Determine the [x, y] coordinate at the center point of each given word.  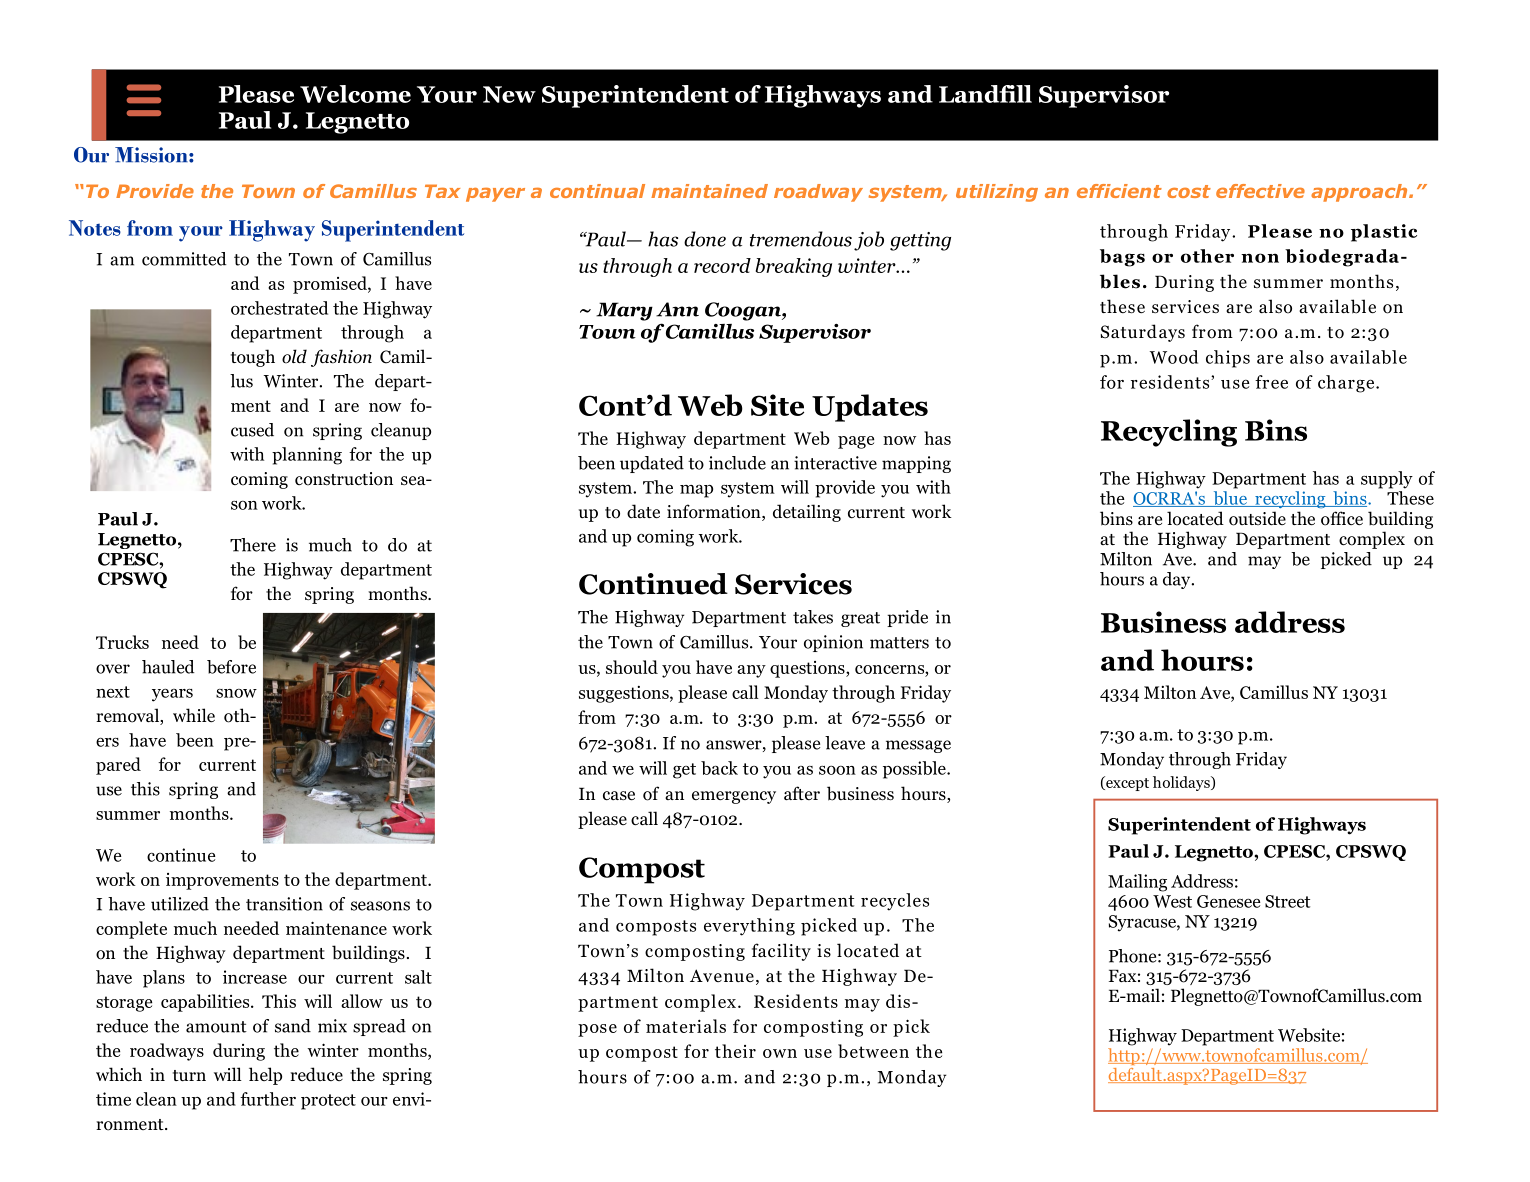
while [194, 715]
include [737, 463]
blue [1230, 499]
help [265, 1076]
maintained [709, 191]
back [719, 768]
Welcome [355, 94]
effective [1260, 191]
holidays [1182, 783]
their [735, 1051]
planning [307, 456]
